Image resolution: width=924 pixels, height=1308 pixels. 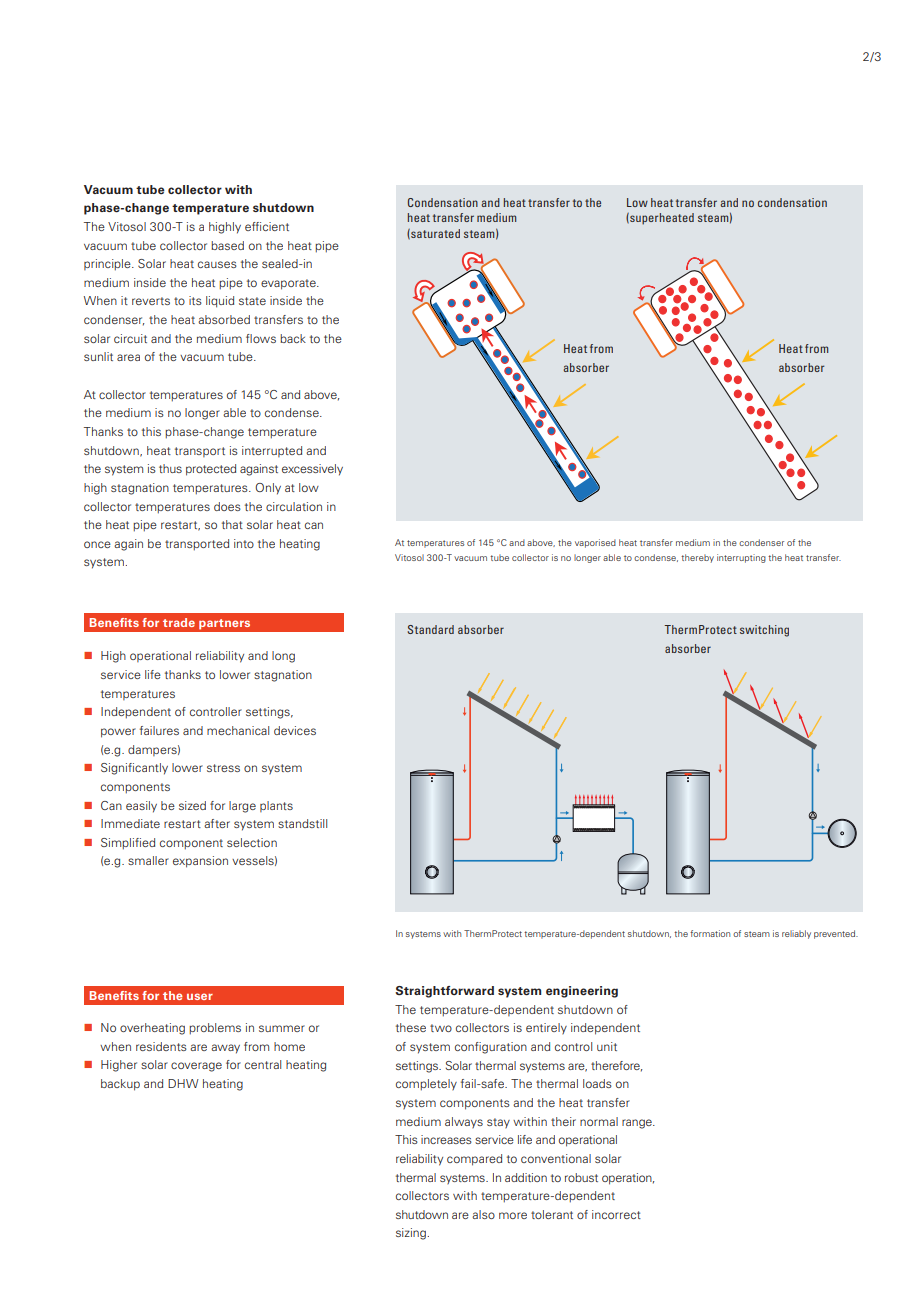 I want to click on Standard, so click(x=431, y=629).
